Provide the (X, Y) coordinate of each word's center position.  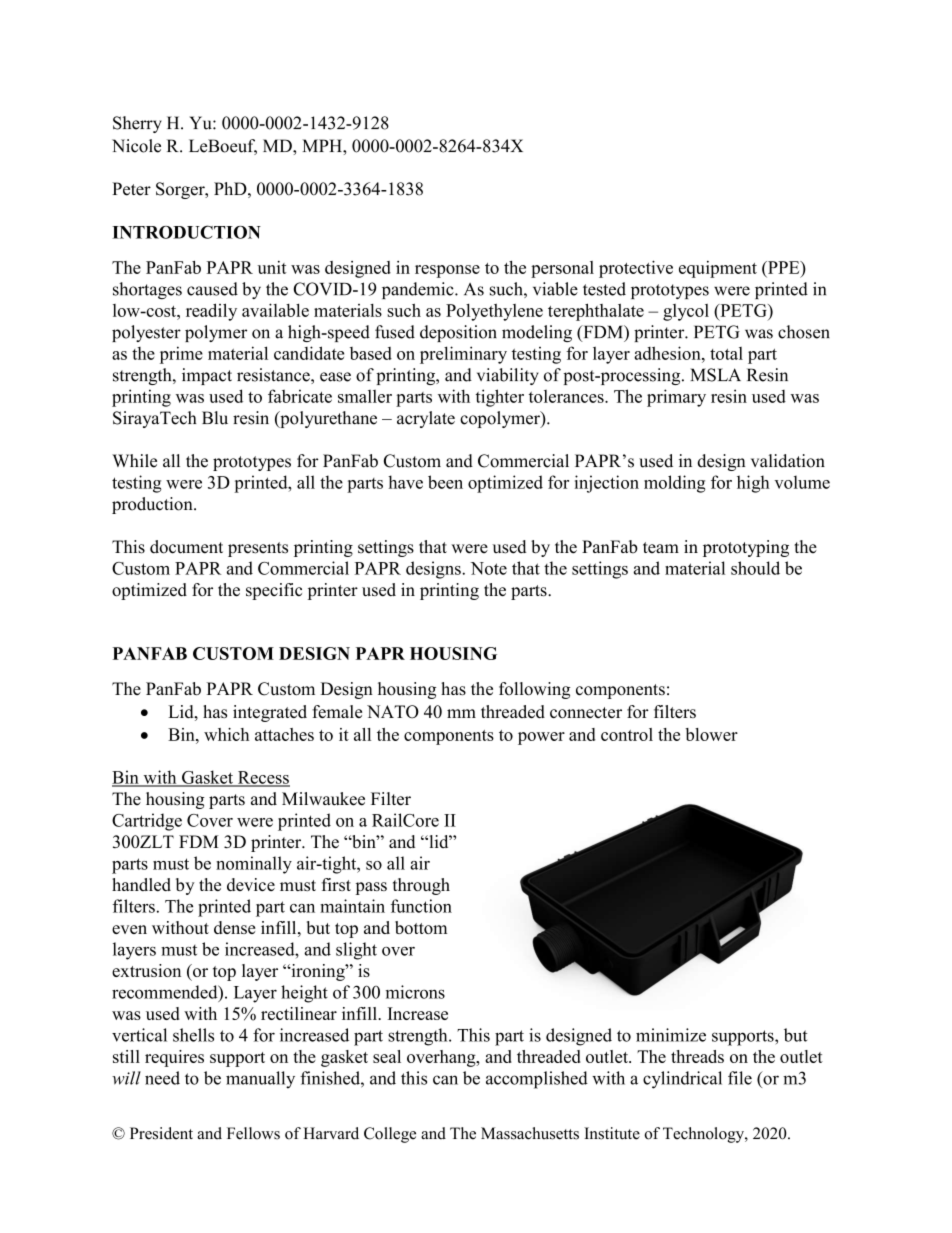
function (421, 906)
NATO (393, 712)
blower (711, 734)
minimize (671, 1035)
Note (489, 568)
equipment (718, 269)
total (726, 353)
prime (181, 355)
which (226, 734)
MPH (323, 145)
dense (235, 927)
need (162, 1078)
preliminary (463, 355)
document (186, 547)
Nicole (136, 146)
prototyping (746, 548)
